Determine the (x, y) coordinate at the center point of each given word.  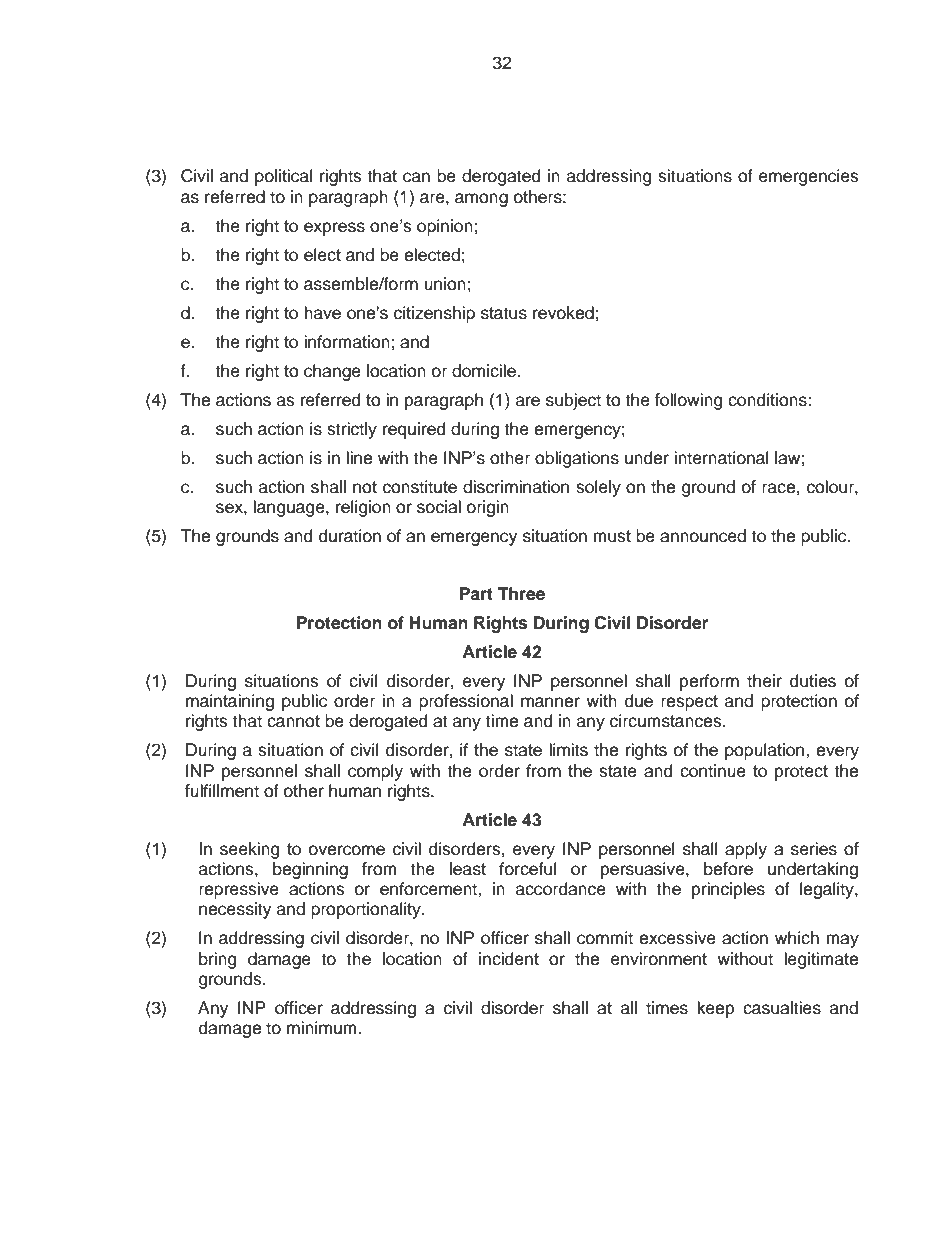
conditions (768, 400)
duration (350, 536)
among (481, 200)
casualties (782, 1008)
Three (521, 594)
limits (568, 750)
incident (509, 959)
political (283, 177)
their (764, 681)
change (332, 372)
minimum (323, 1028)
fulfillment (222, 791)
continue (713, 771)
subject (573, 401)
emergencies (809, 177)
